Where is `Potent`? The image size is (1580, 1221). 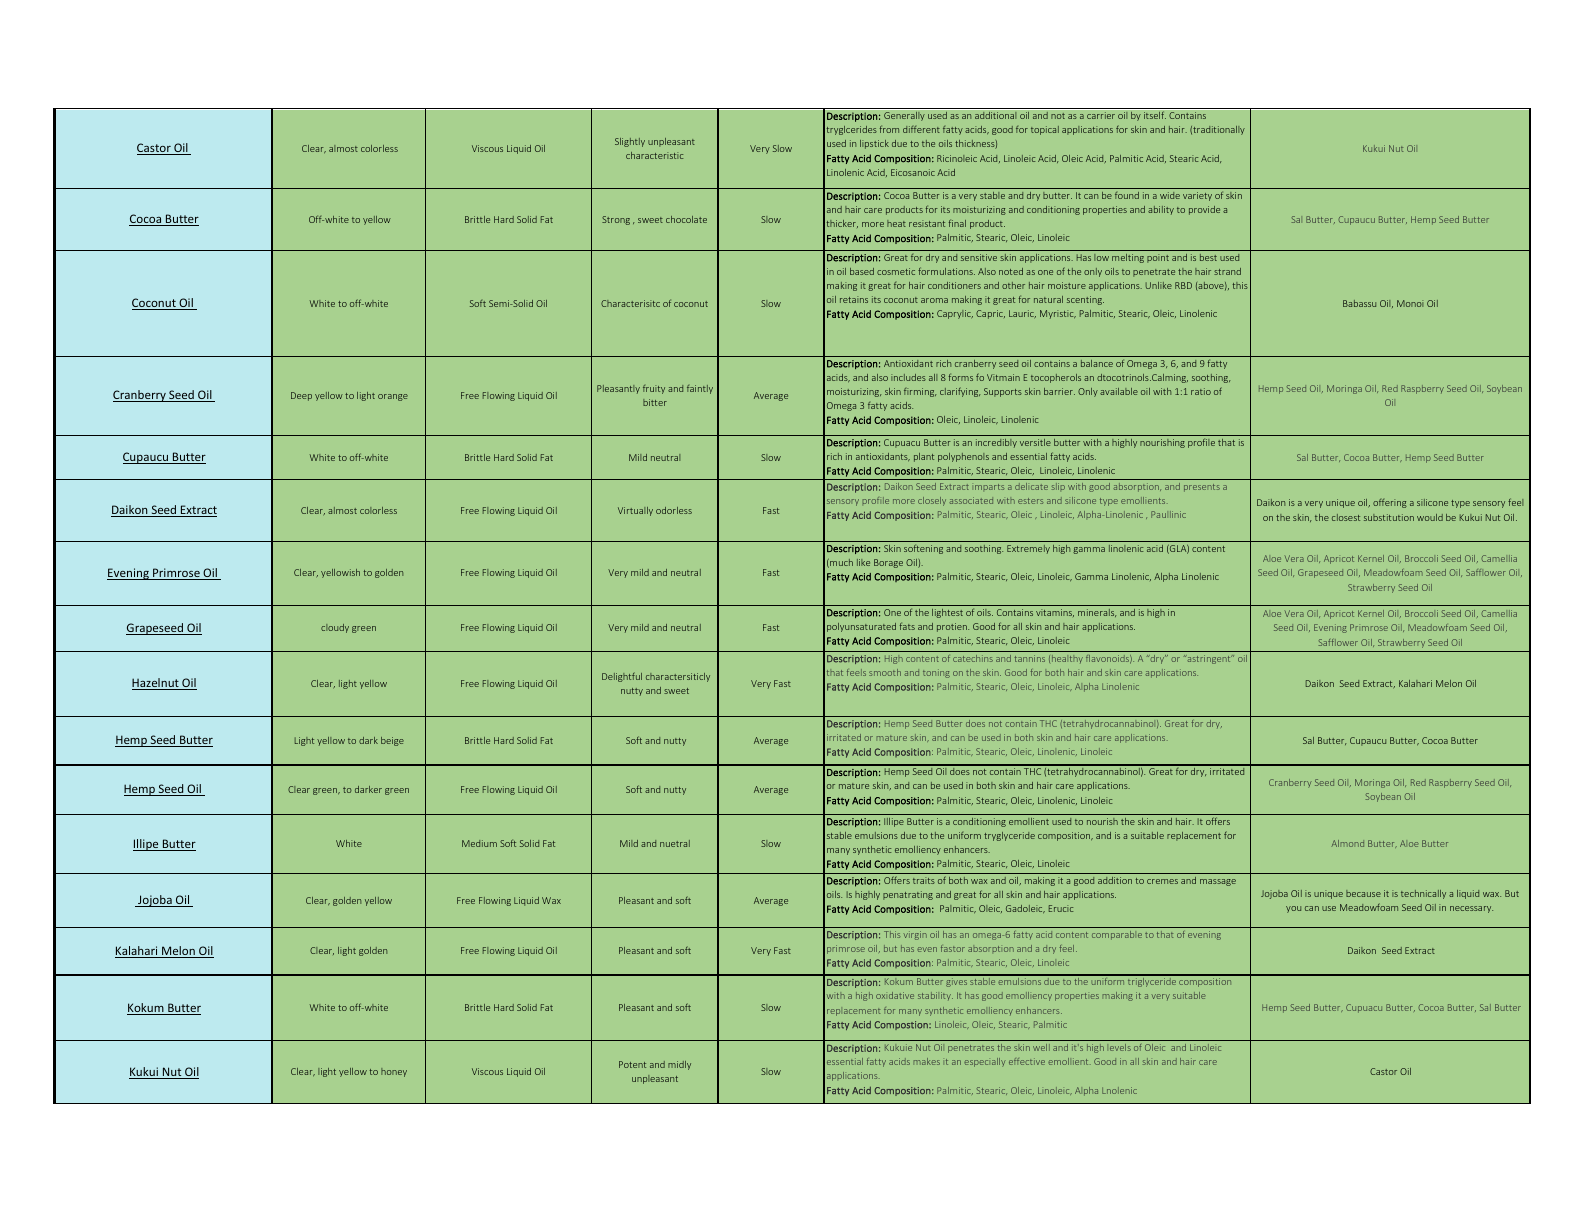 Potent is located at coordinates (632, 1064).
